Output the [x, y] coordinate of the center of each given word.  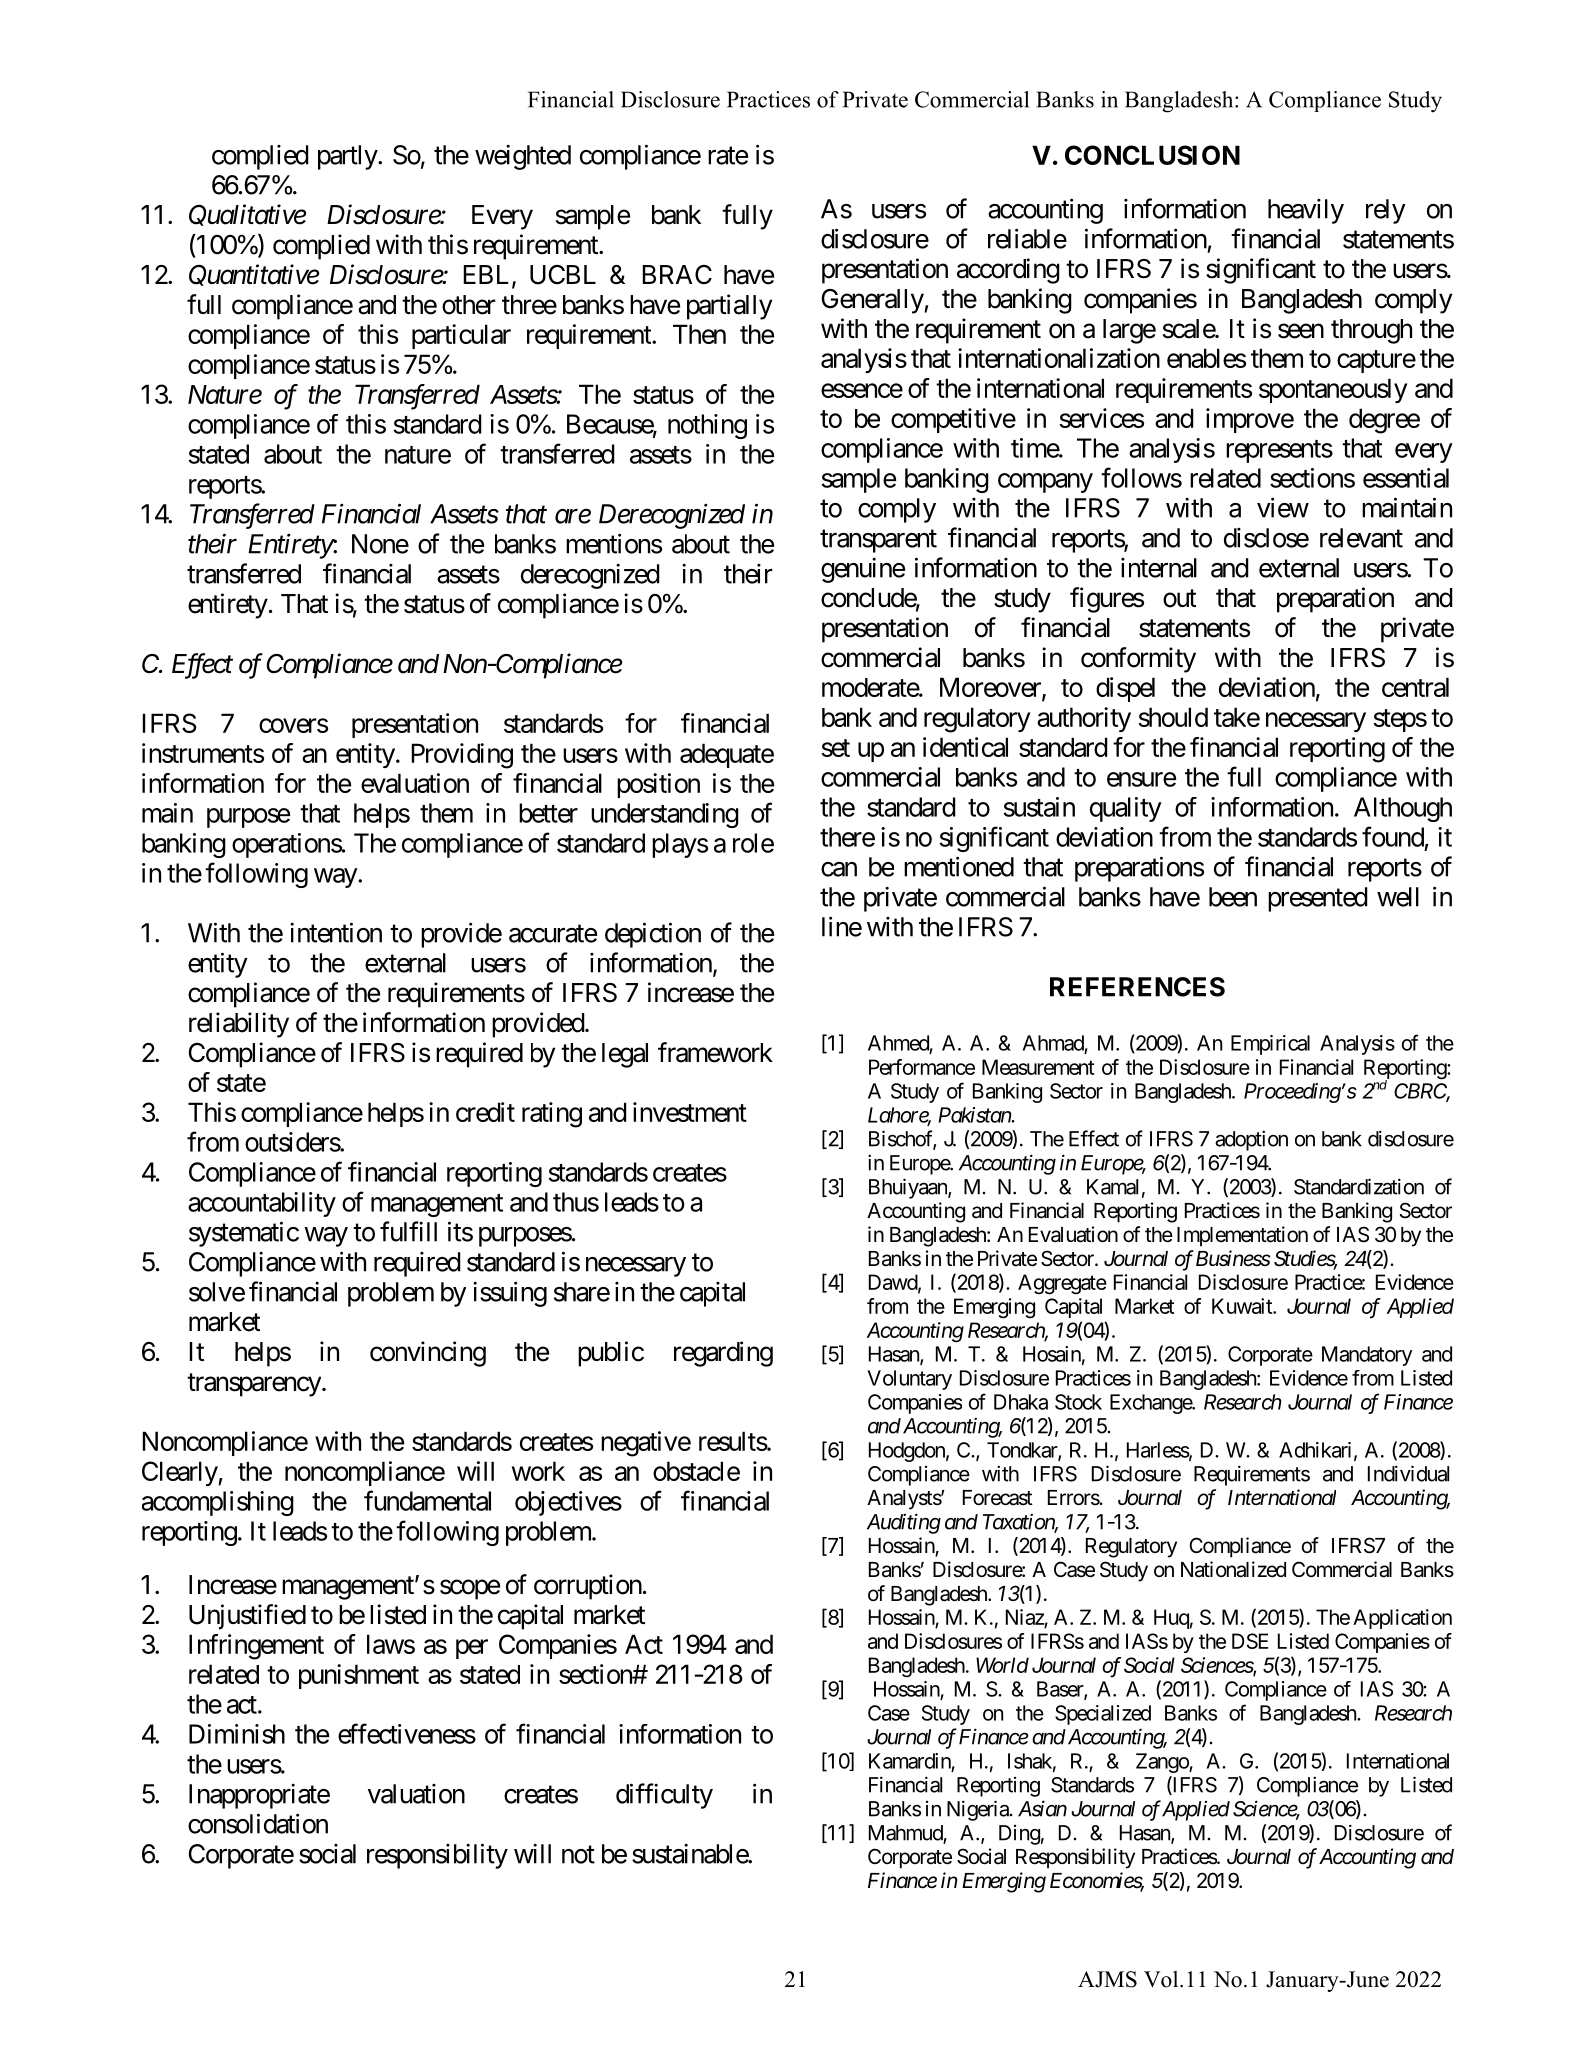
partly [348, 157]
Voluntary [909, 1380]
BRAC [677, 275]
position [658, 785]
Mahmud [906, 1834]
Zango [1163, 1763]
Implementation [1242, 1236]
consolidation [258, 1823]
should [1173, 717]
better [548, 813]
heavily [1306, 211]
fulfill [408, 1231]
